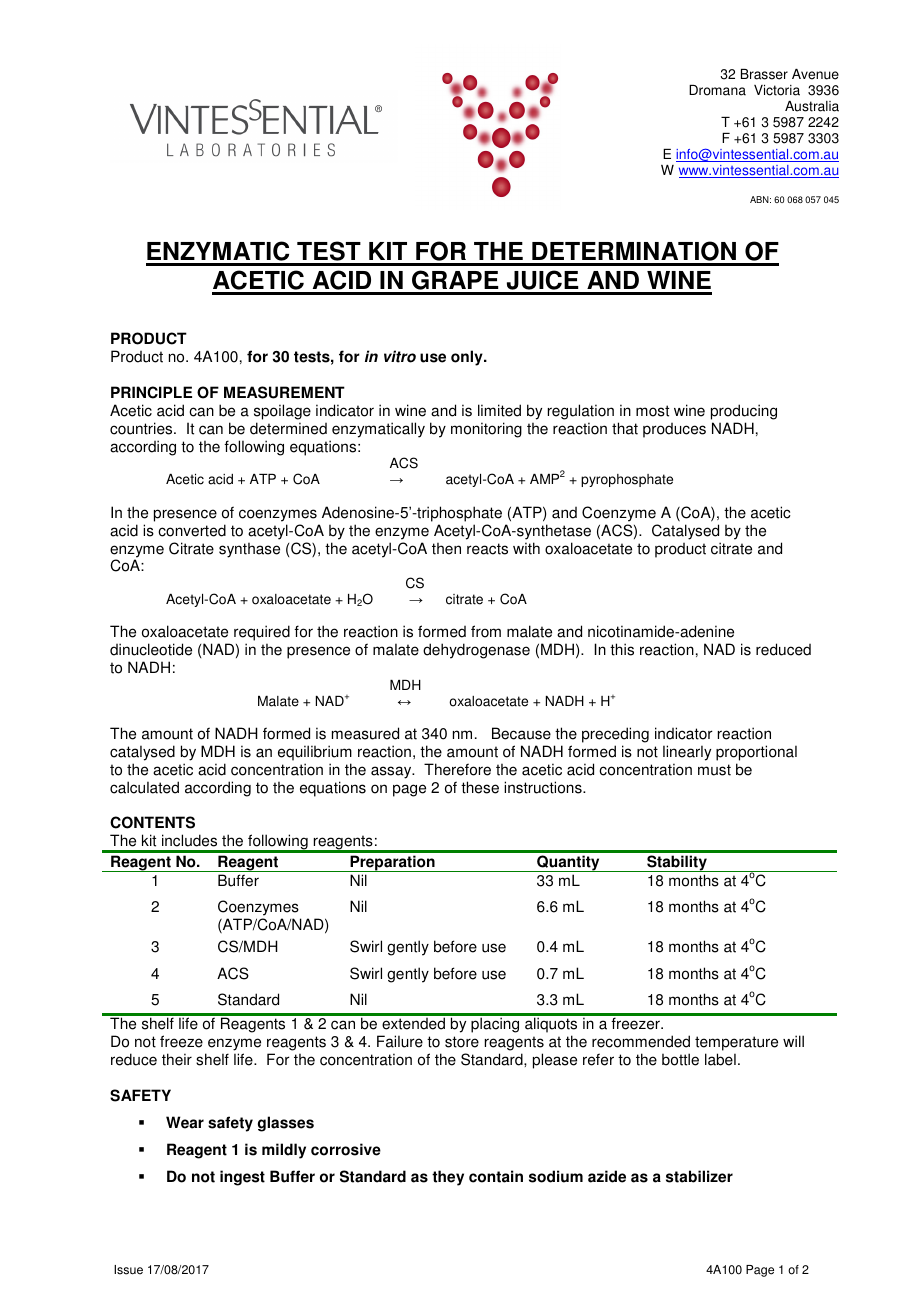 Image resolution: width=924 pixels, height=1308 pixels. I want to click on dehydrogenase, so click(476, 651).
